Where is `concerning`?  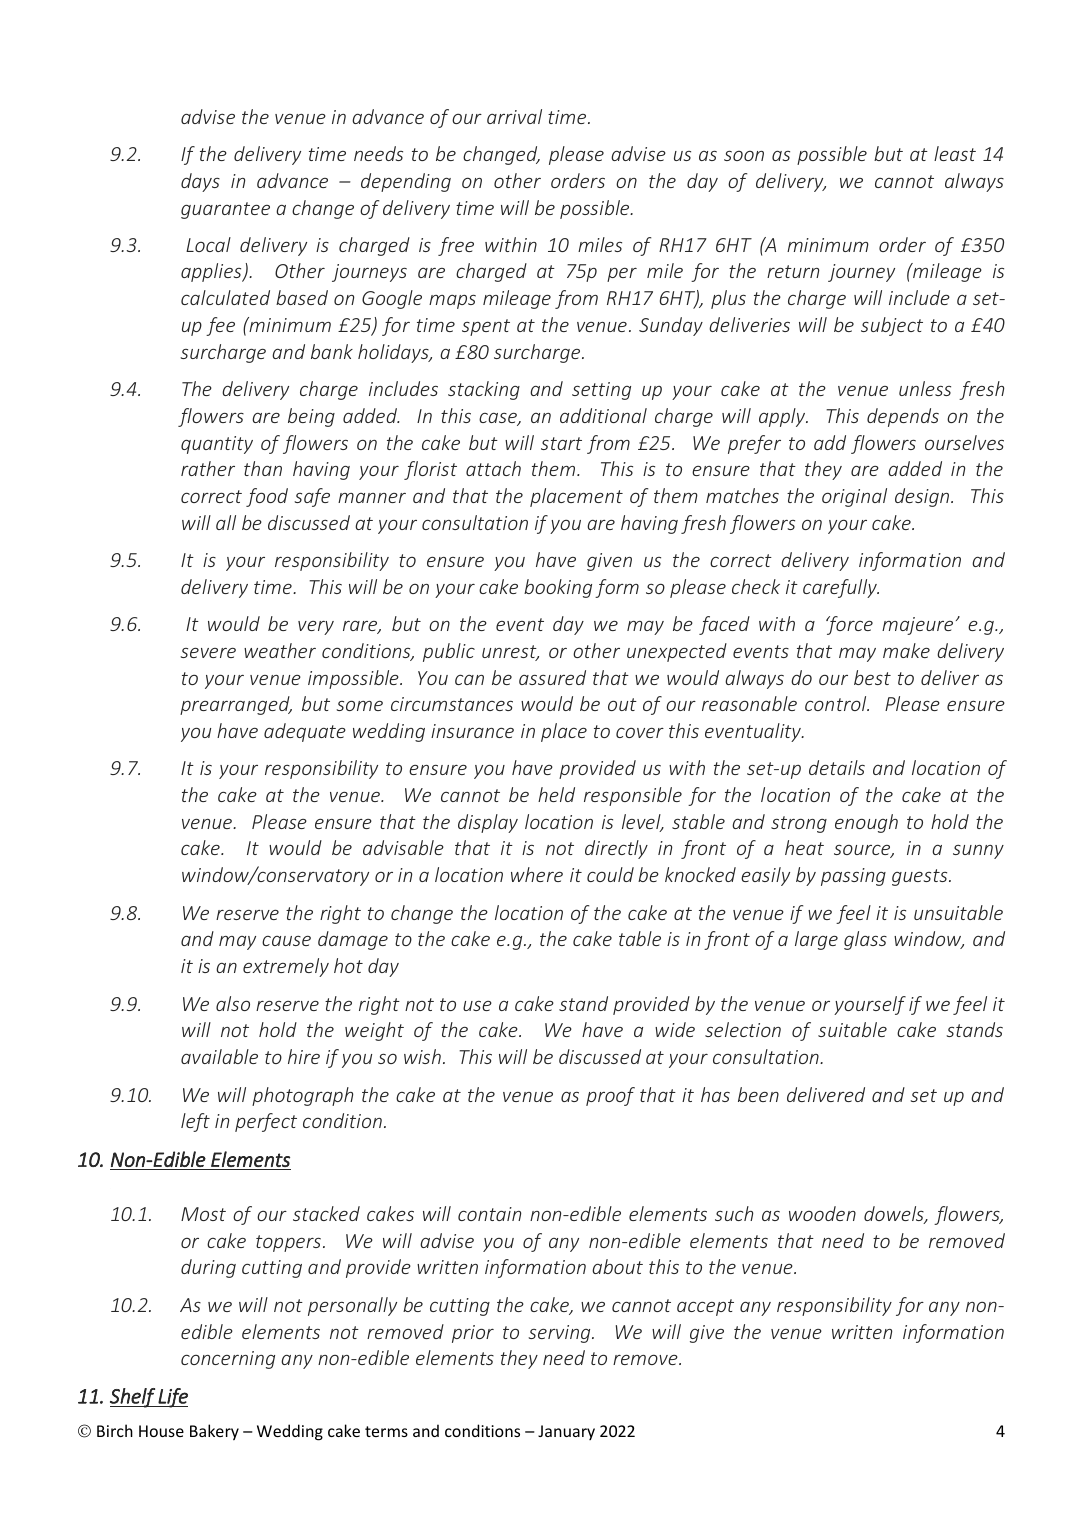 concerning is located at coordinates (228, 1360).
